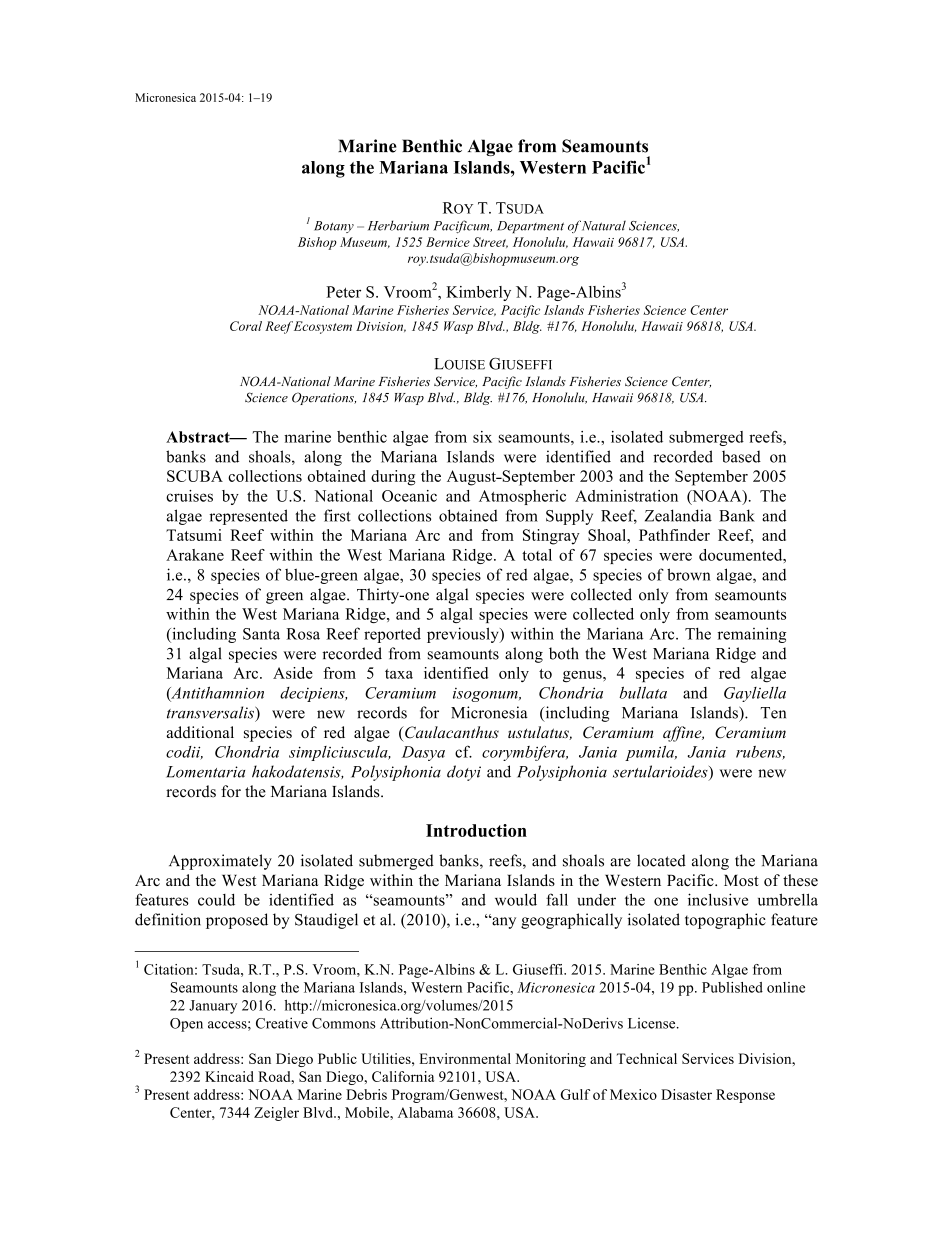 The width and height of the document is (952, 1233). I want to click on remaining, so click(752, 635).
